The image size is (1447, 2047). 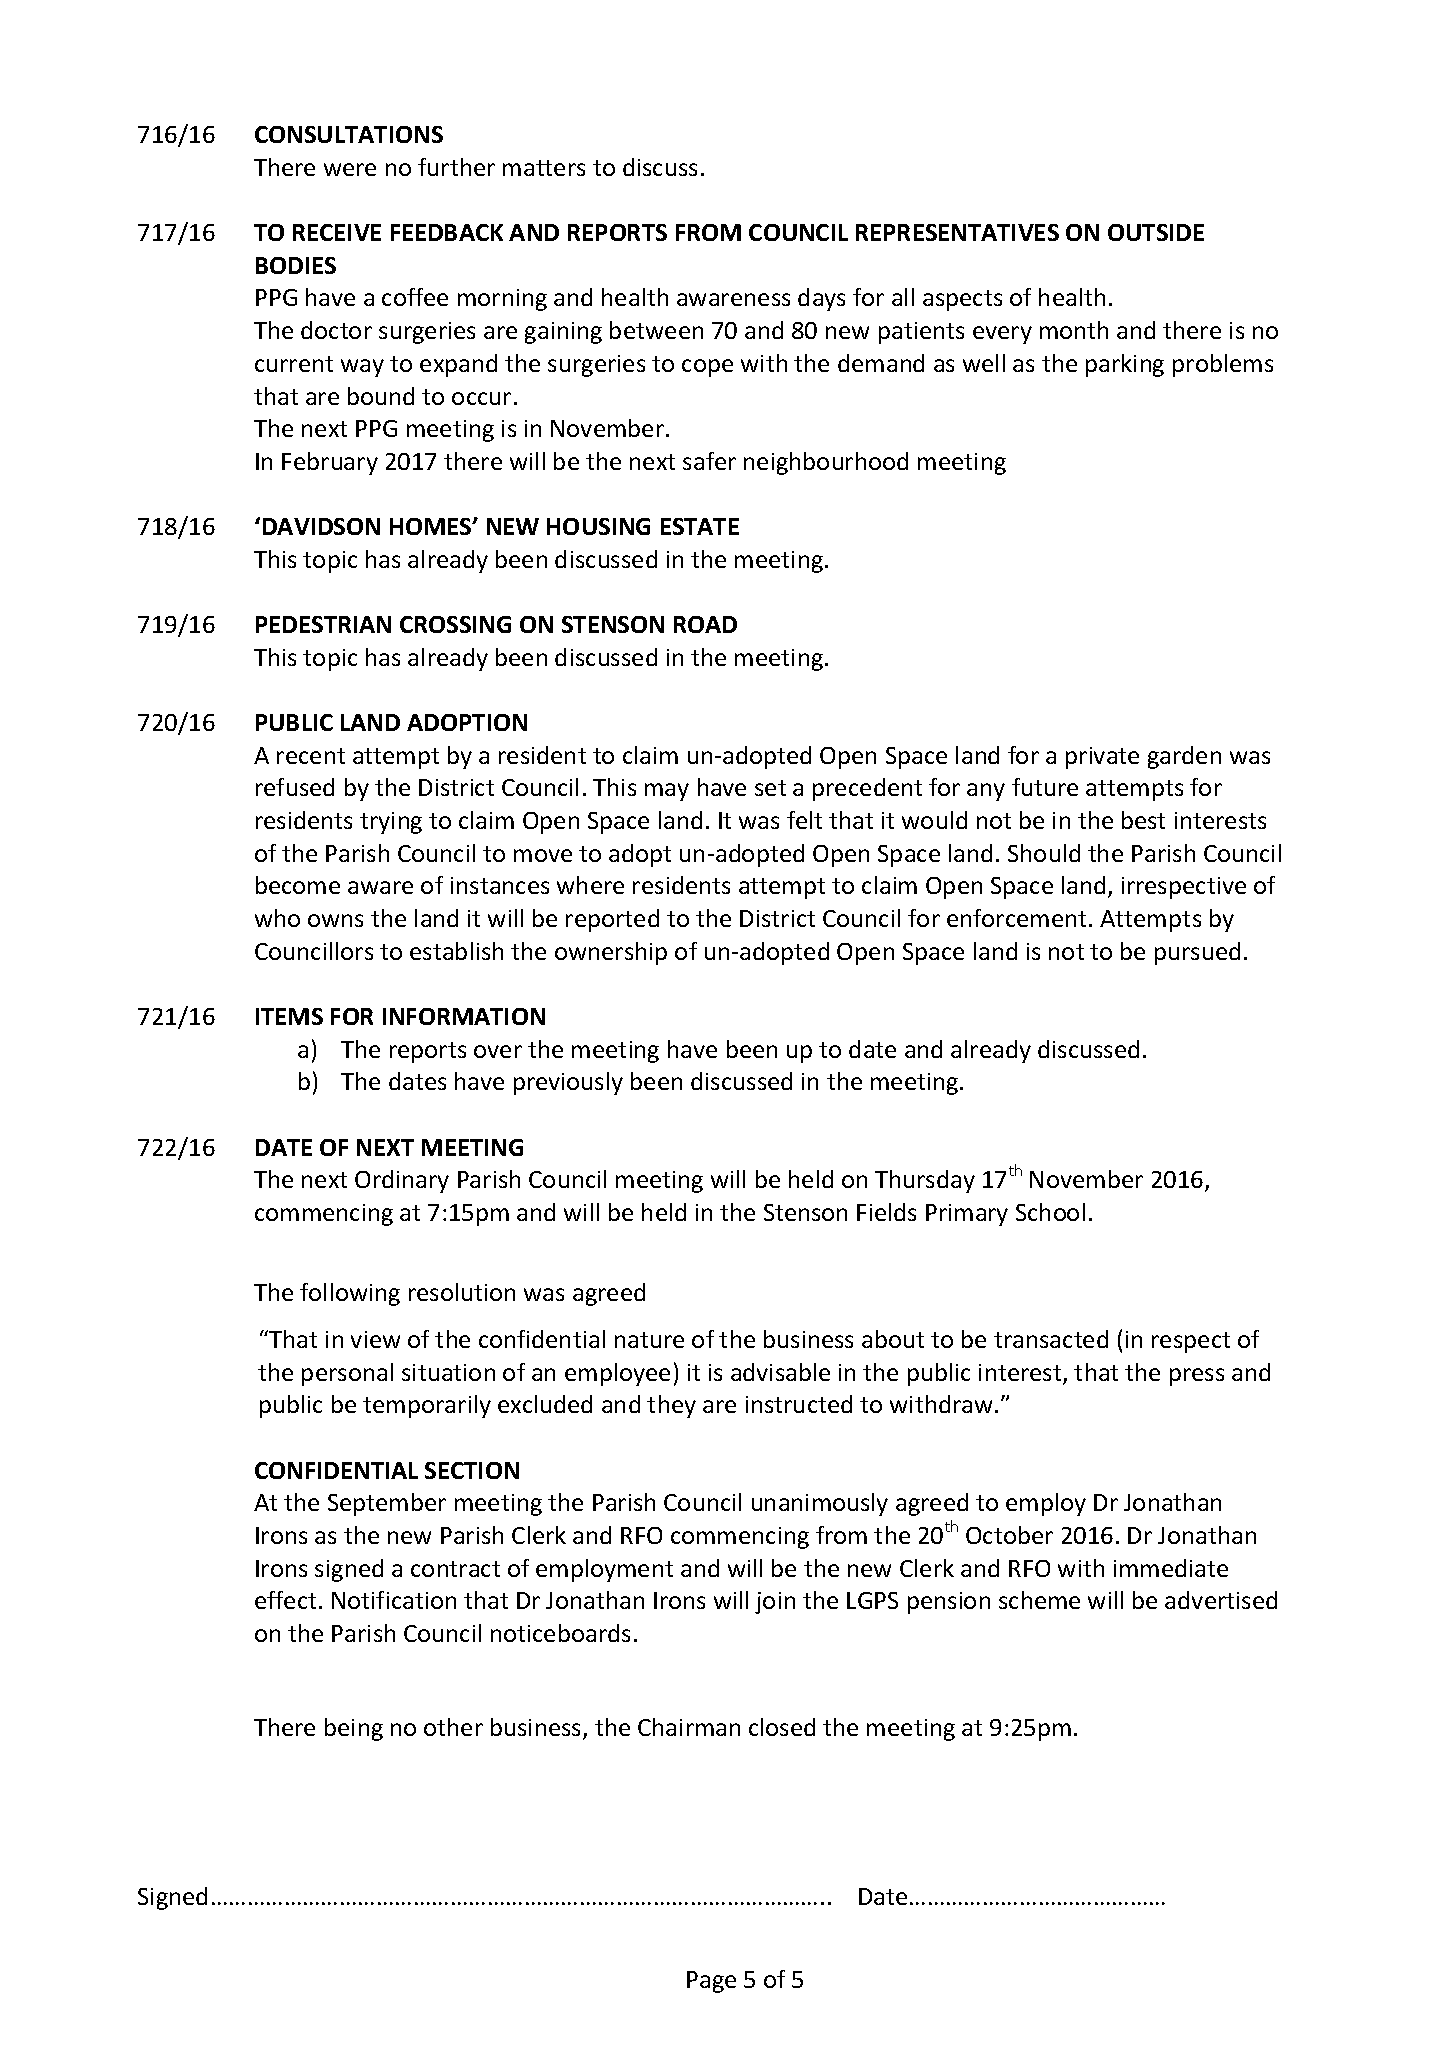 What do you see at coordinates (375, 1339) in the document?
I see `view` at bounding box center [375, 1339].
